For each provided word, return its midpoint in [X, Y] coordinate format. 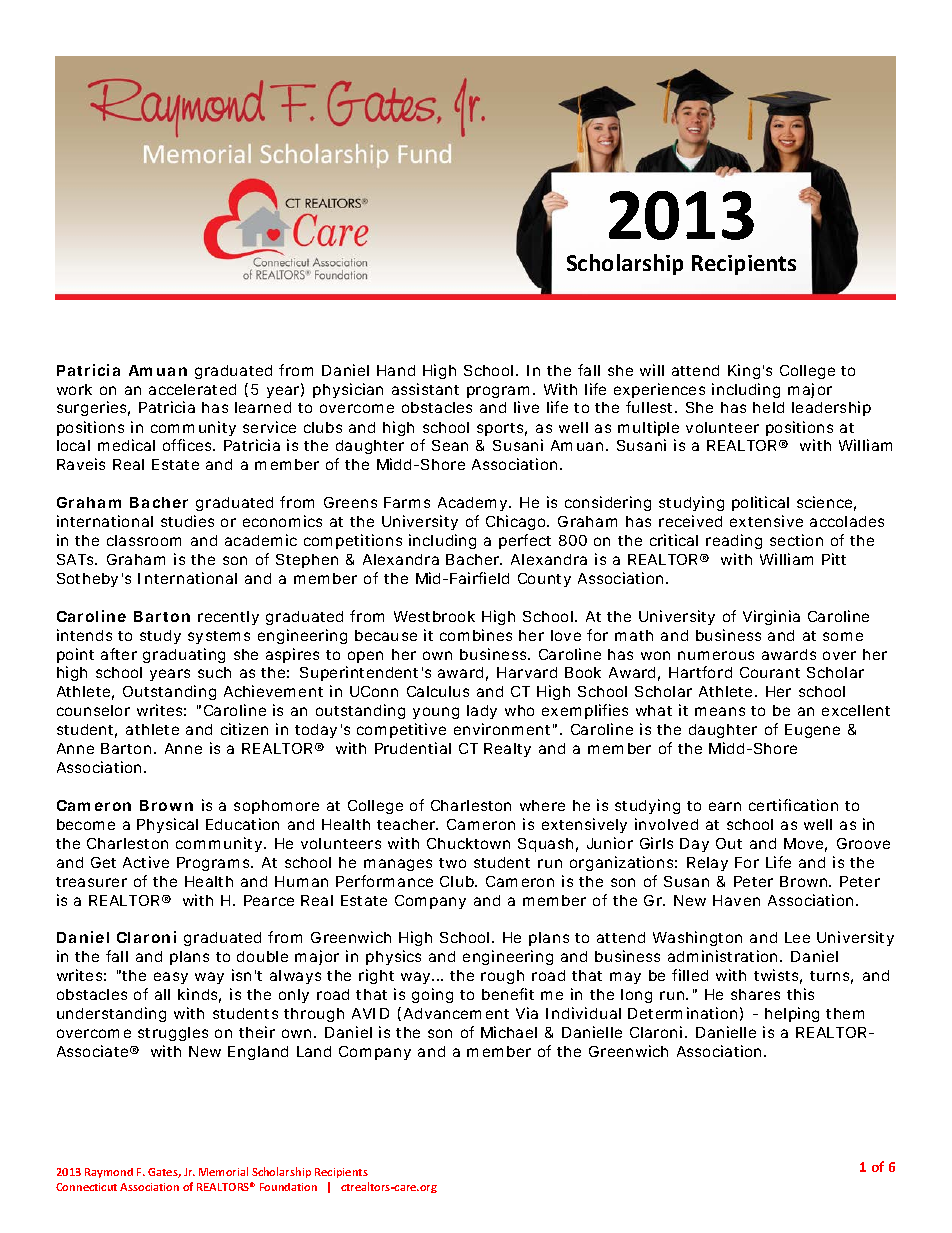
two [452, 863]
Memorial [223, 1171]
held [768, 407]
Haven [736, 900]
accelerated [192, 389]
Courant [770, 672]
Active [146, 862]
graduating [184, 655]
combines [476, 635]
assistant [425, 389]
